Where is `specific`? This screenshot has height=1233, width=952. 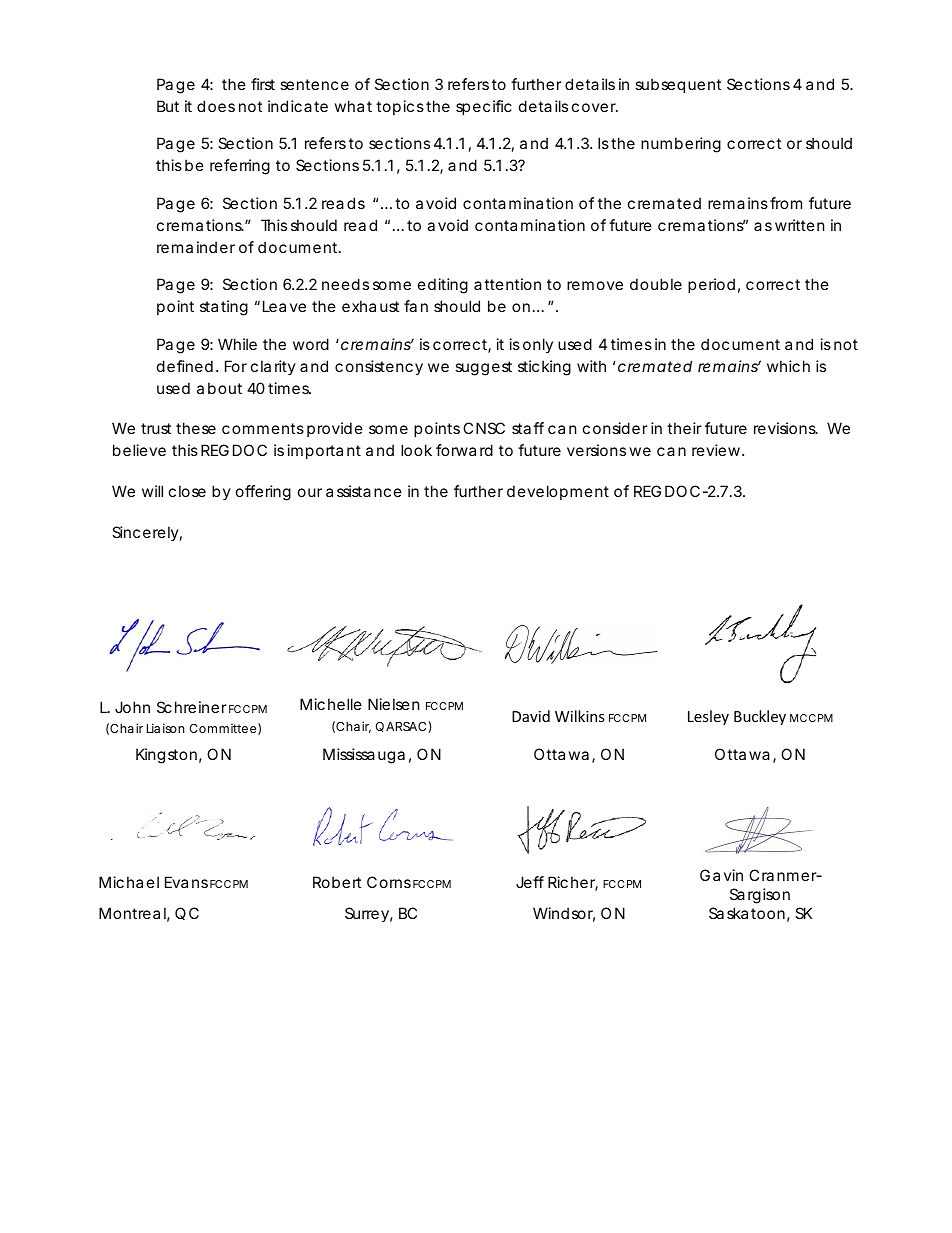 specific is located at coordinates (484, 107).
